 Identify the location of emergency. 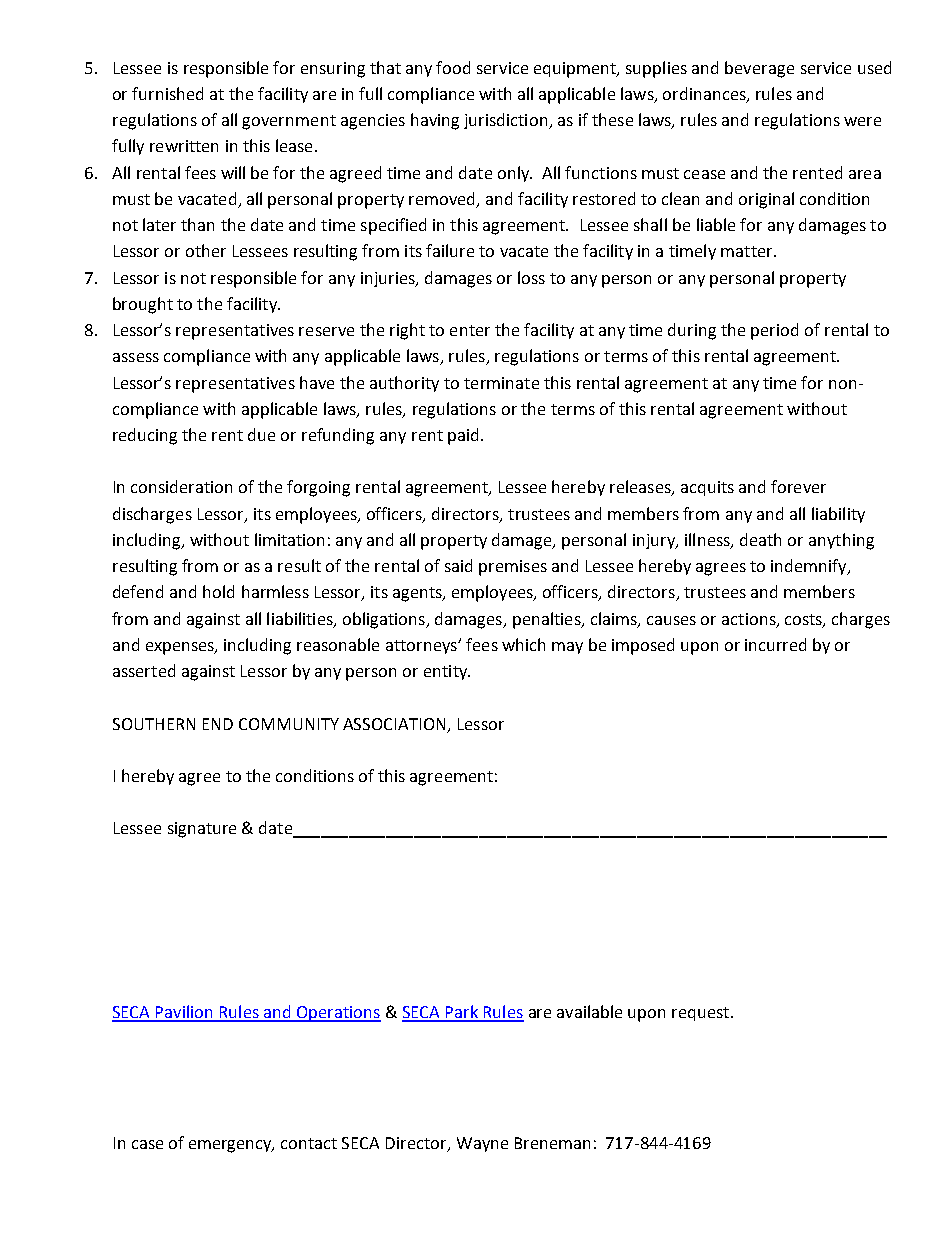
(231, 1146).
